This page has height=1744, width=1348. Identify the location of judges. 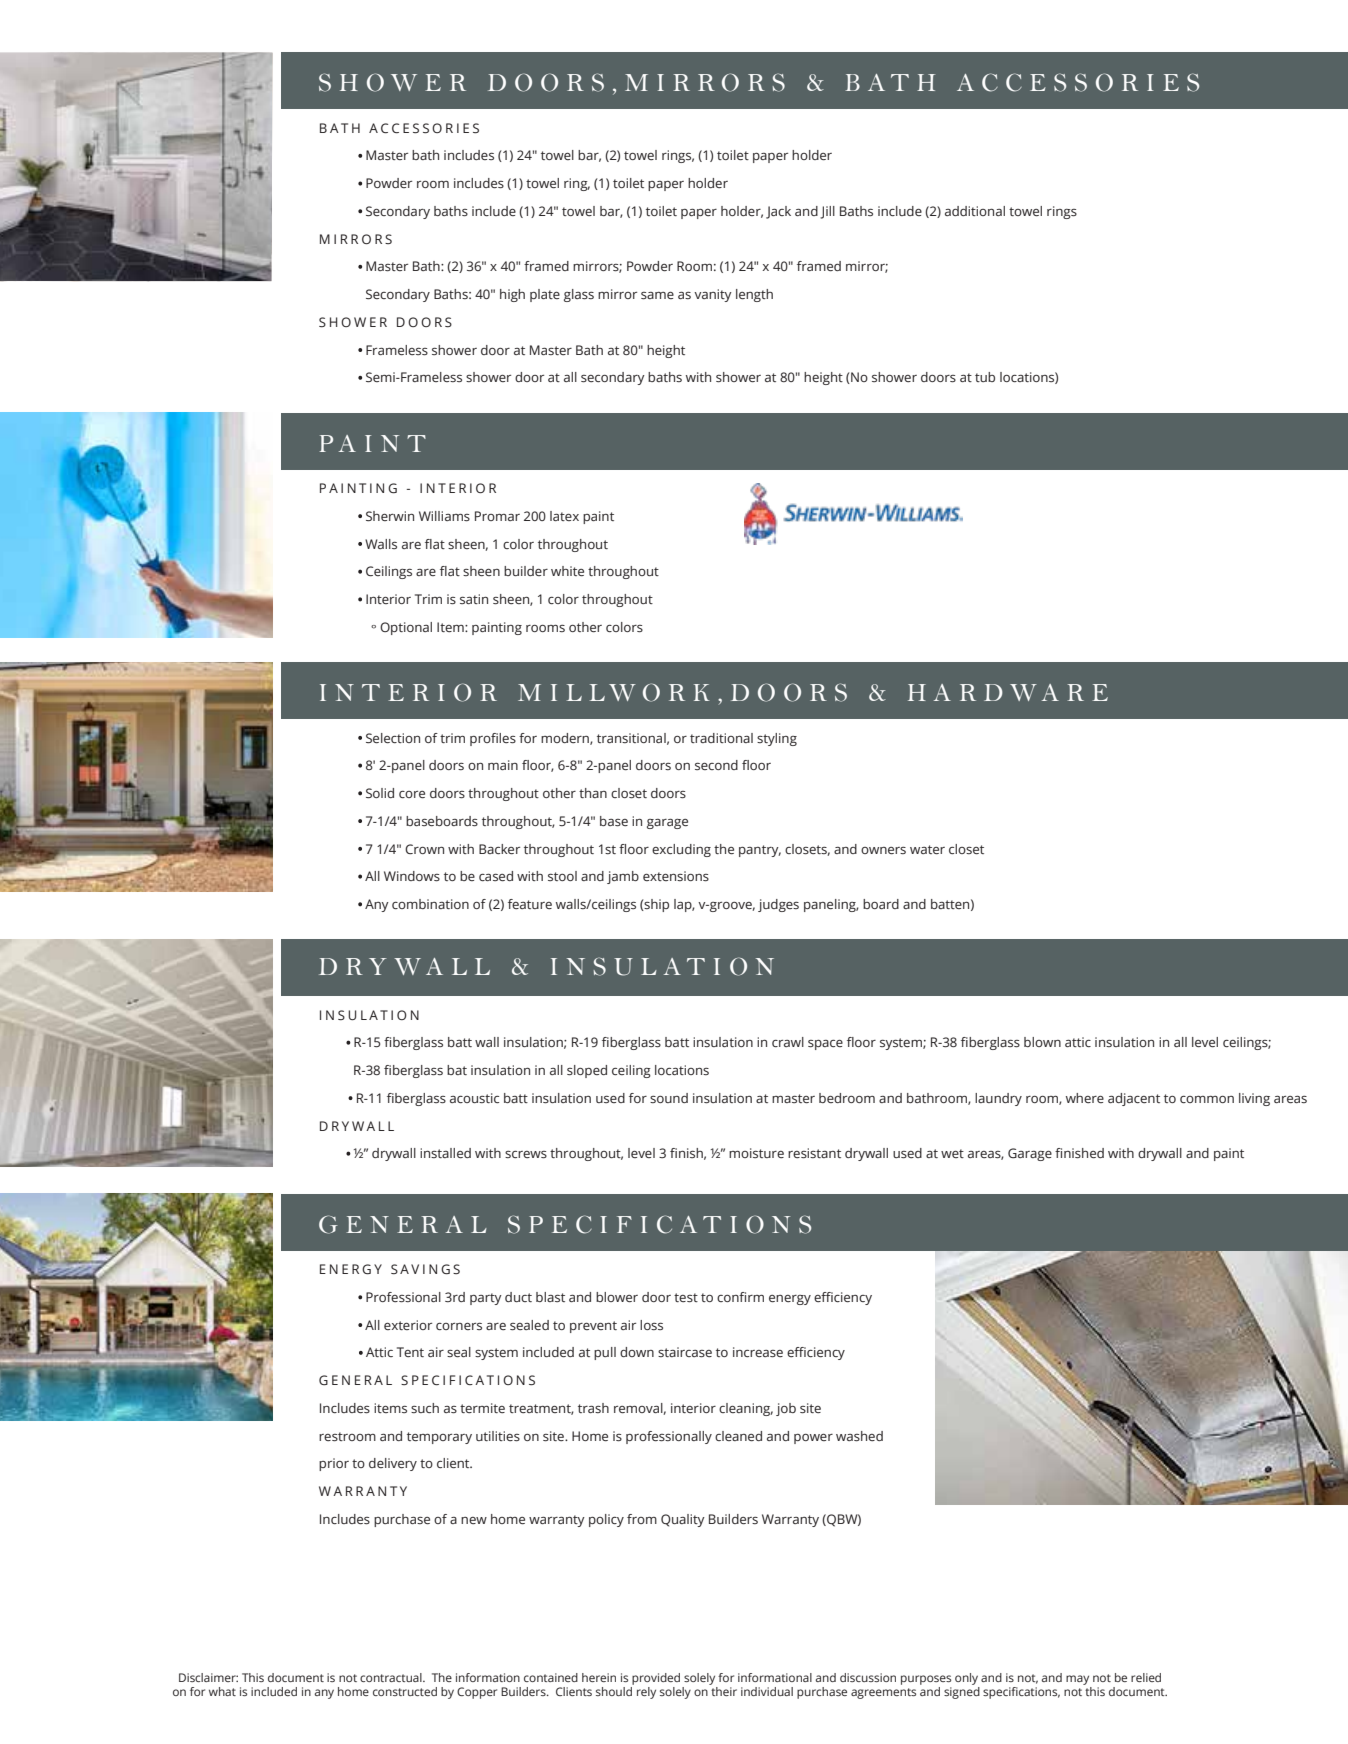
(778, 905).
